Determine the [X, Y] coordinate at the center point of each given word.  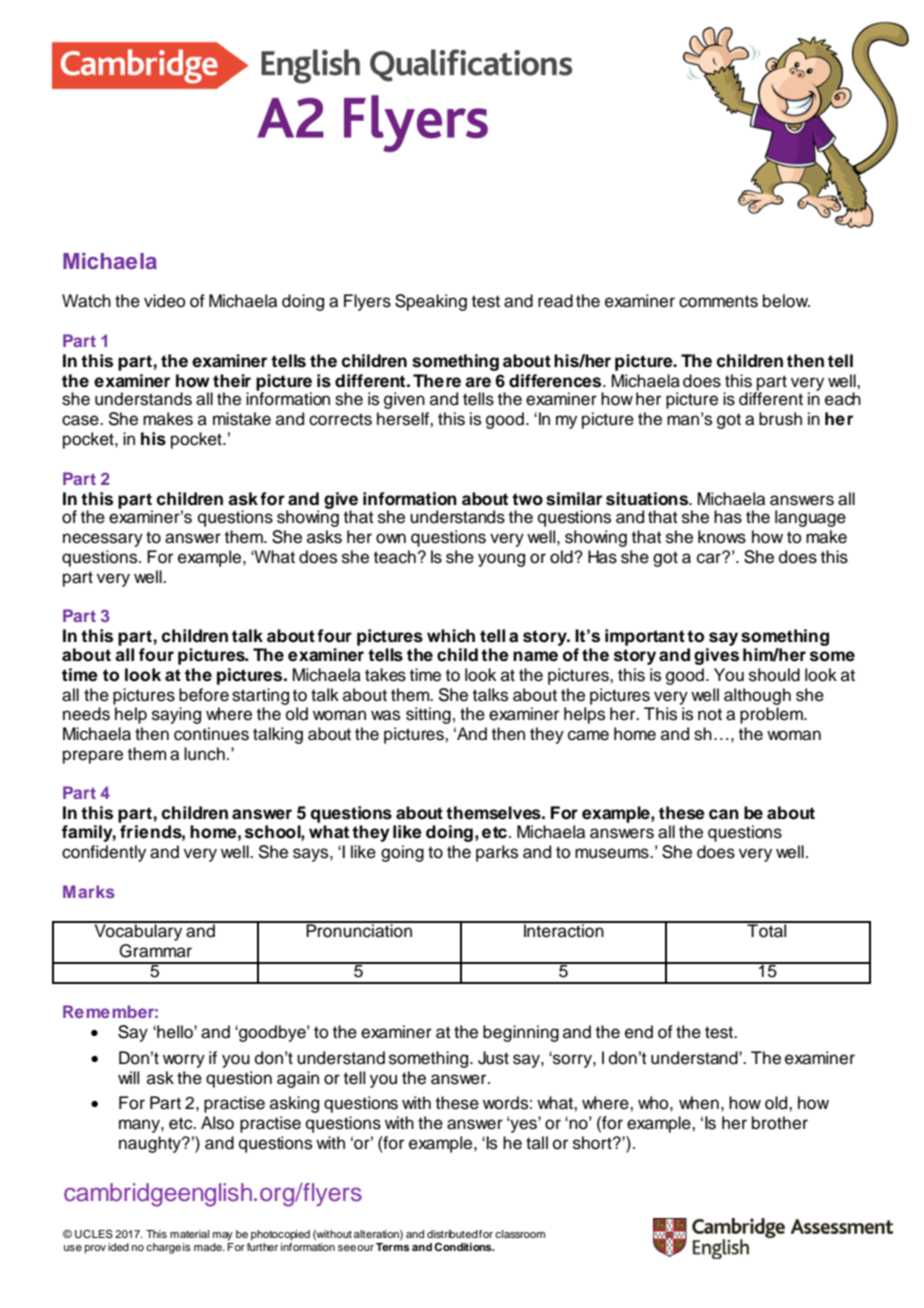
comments [718, 301]
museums [613, 853]
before [204, 695]
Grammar [155, 951]
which [451, 636]
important [645, 637]
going [402, 853]
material [189, 1234]
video [164, 301]
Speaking [431, 302]
